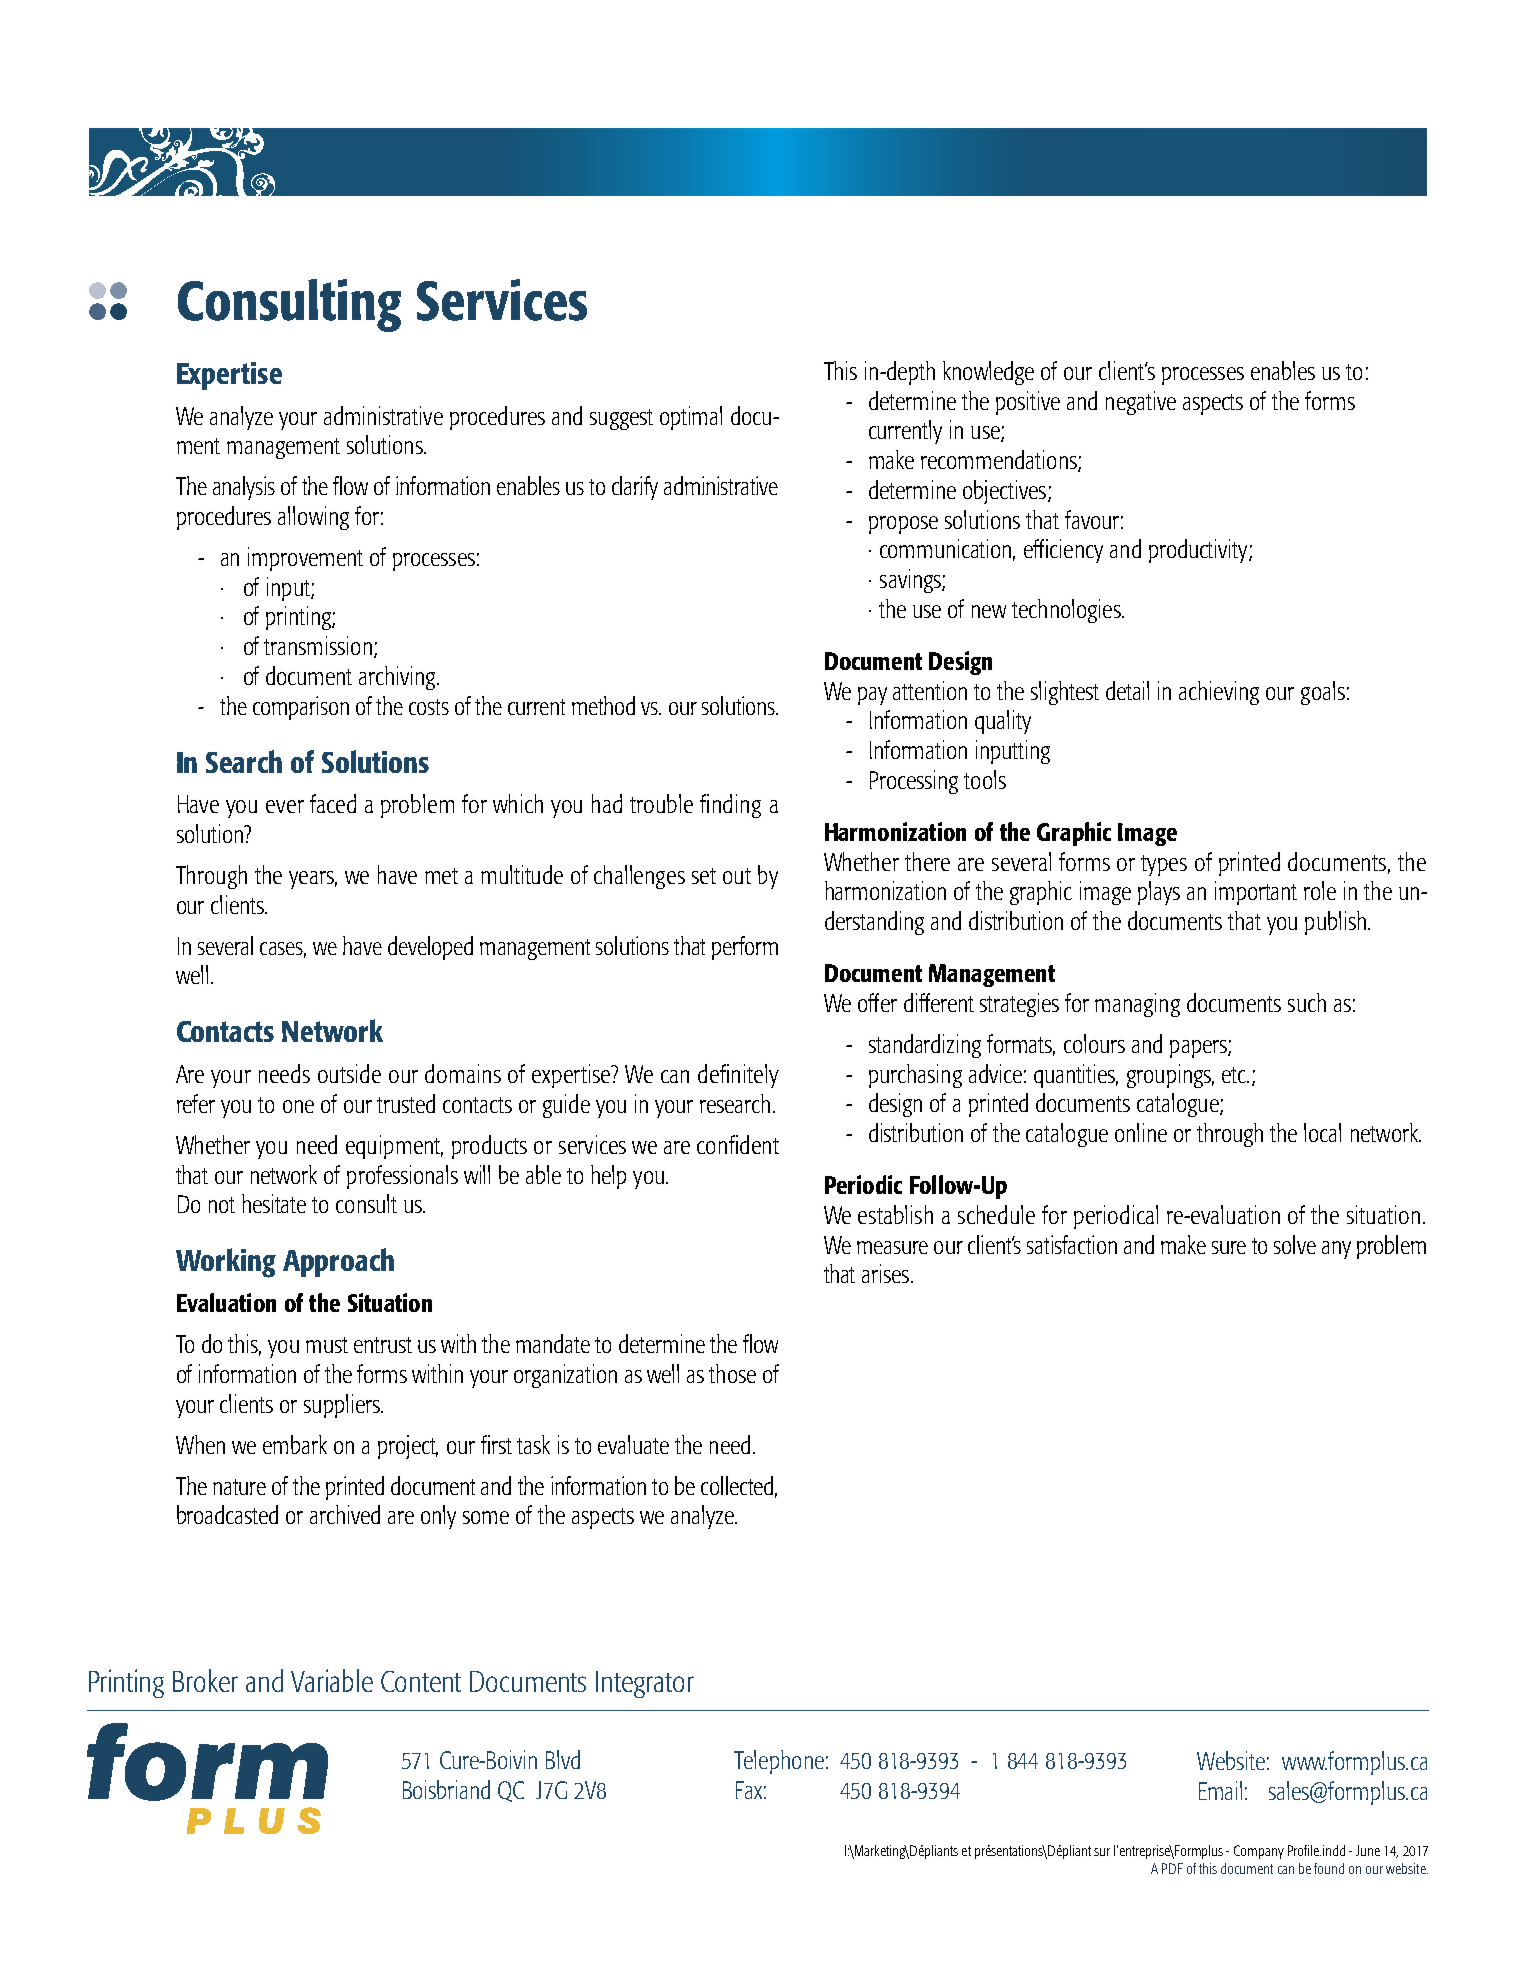 The height and width of the image is (1963, 1516). Describe the element at coordinates (244, 488) in the image. I see `analysis` at that location.
